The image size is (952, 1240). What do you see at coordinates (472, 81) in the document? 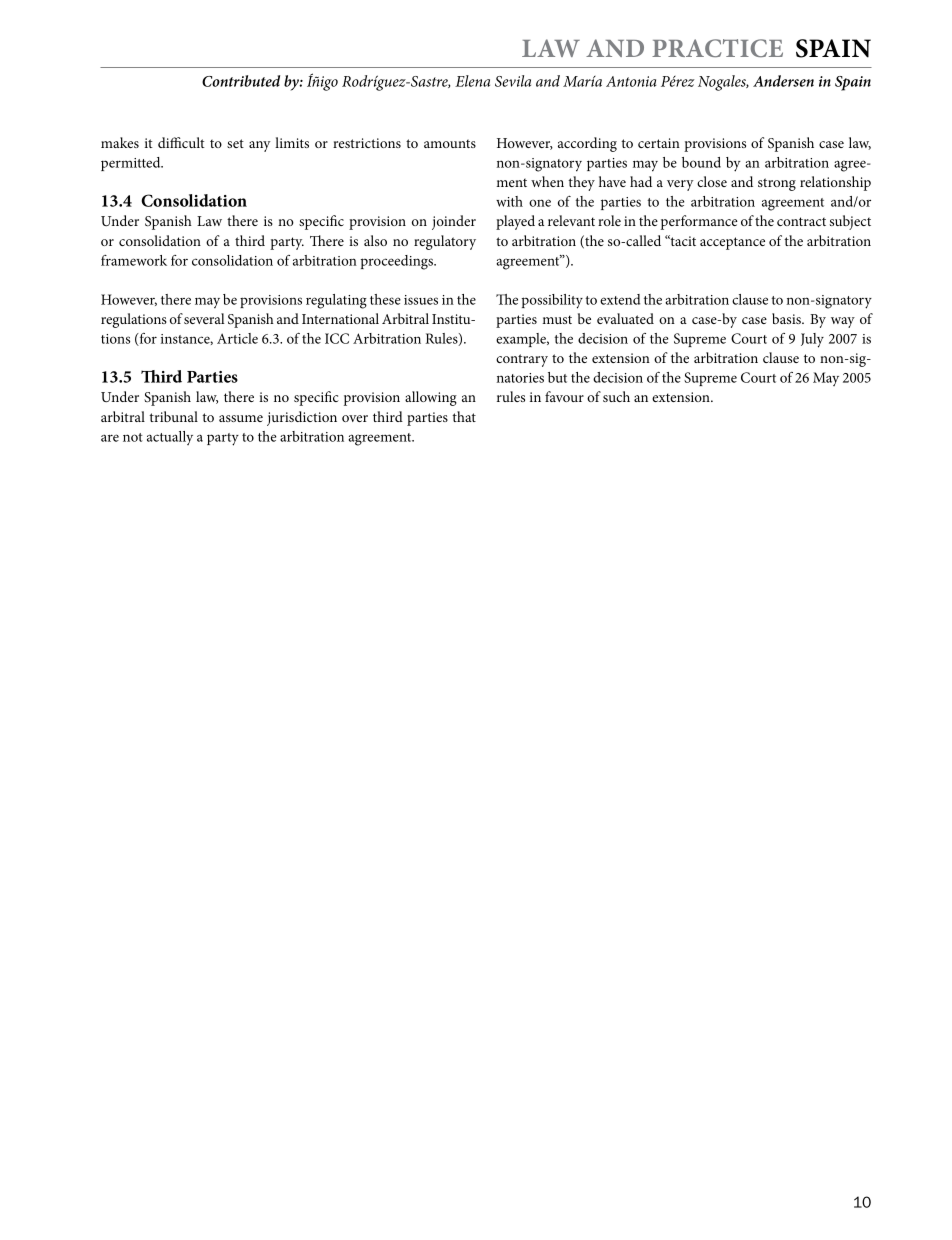
I see `Elena` at bounding box center [472, 81].
